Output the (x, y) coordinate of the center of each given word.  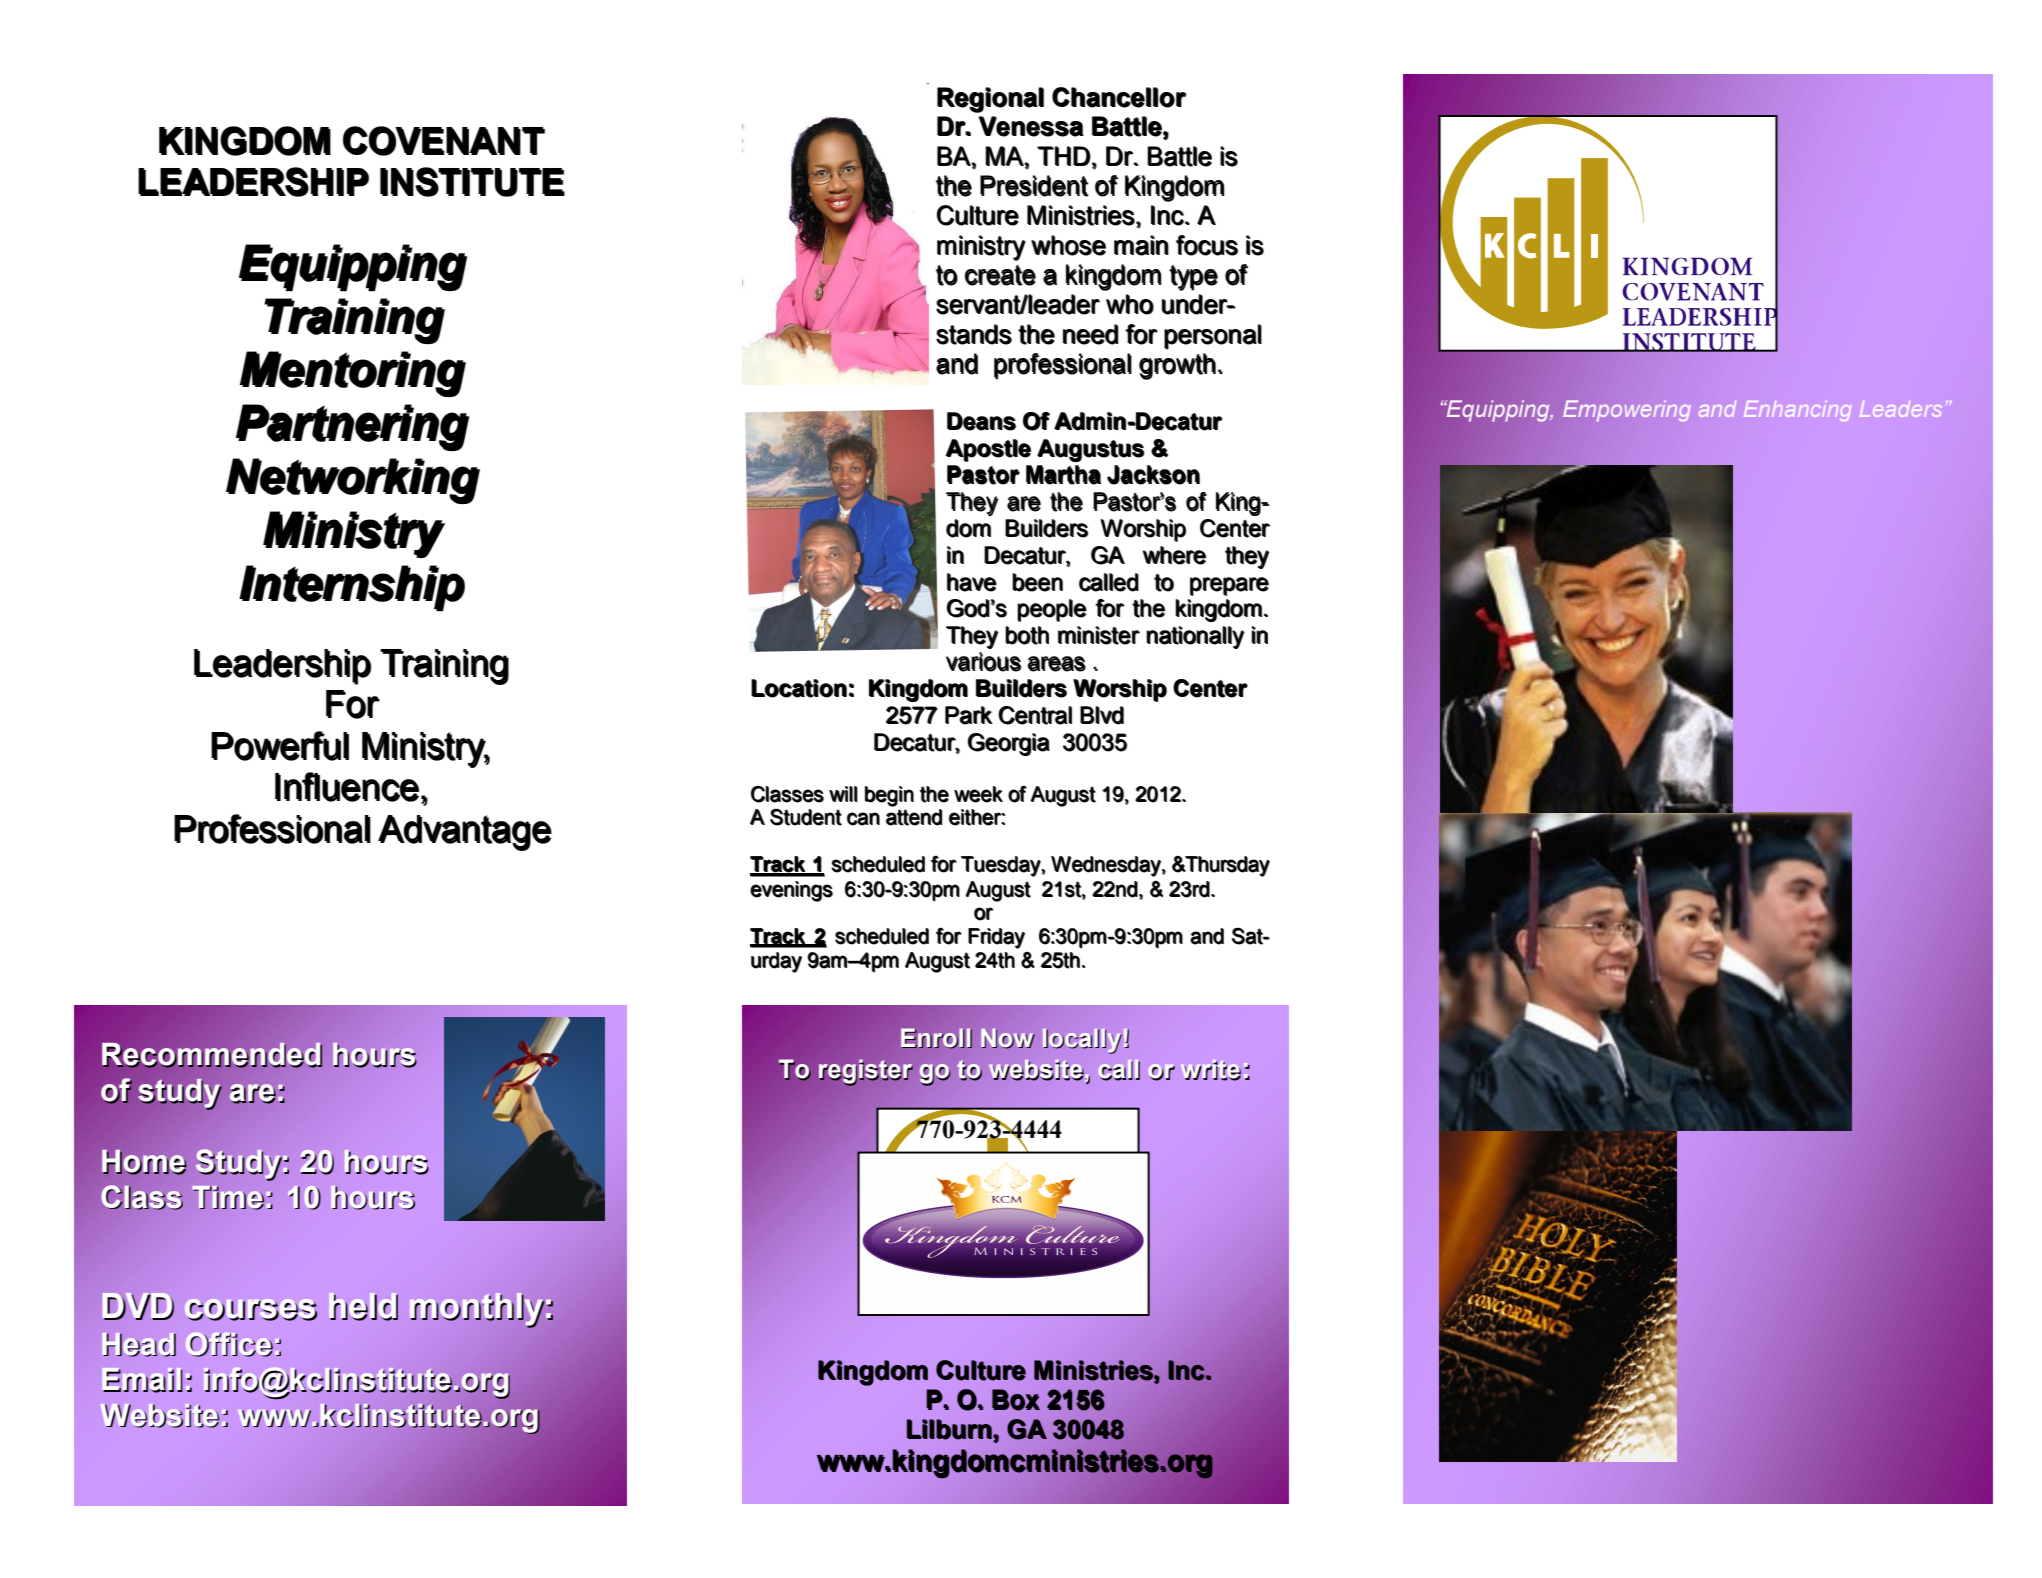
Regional (990, 100)
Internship (352, 588)
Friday (996, 938)
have (972, 582)
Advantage (465, 833)
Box (1016, 1400)
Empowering (1627, 411)
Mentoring (353, 374)
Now (1008, 1039)
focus (1207, 245)
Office (229, 1345)
